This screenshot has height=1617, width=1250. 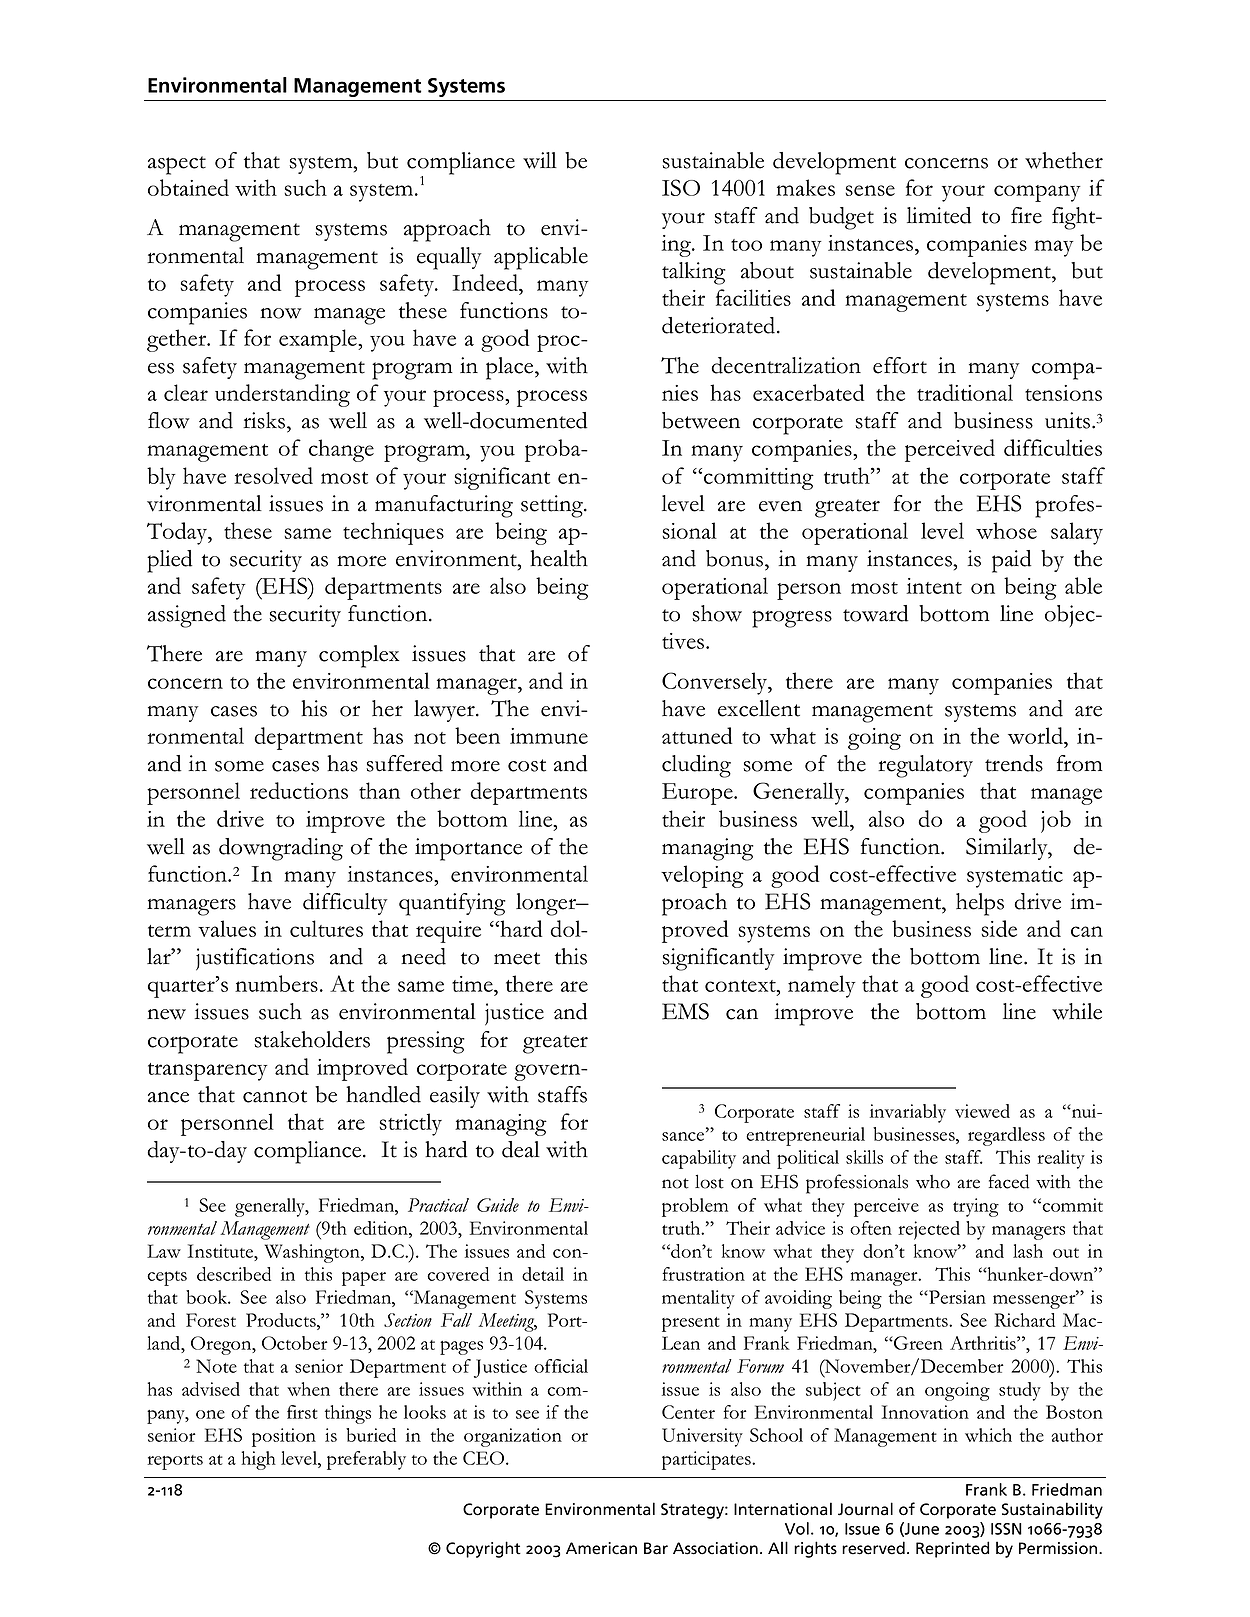 What do you see at coordinates (939, 215) in the screenshot?
I see `limited` at bounding box center [939, 215].
